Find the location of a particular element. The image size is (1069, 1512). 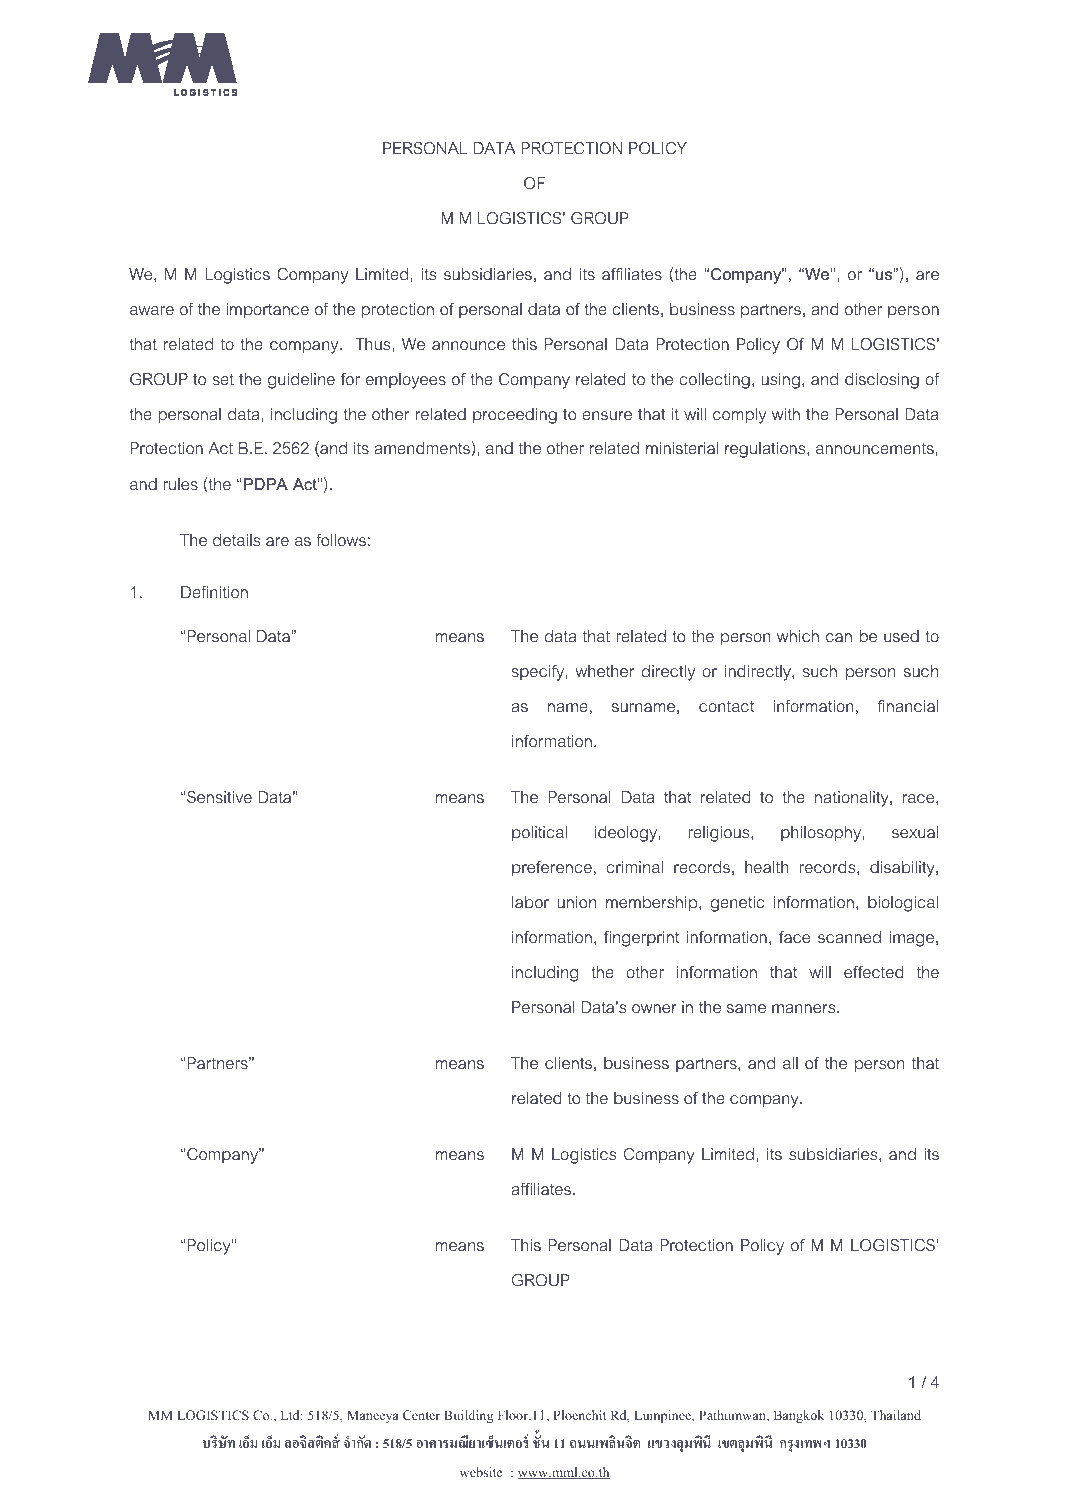

Center is located at coordinates (421, 1415).
